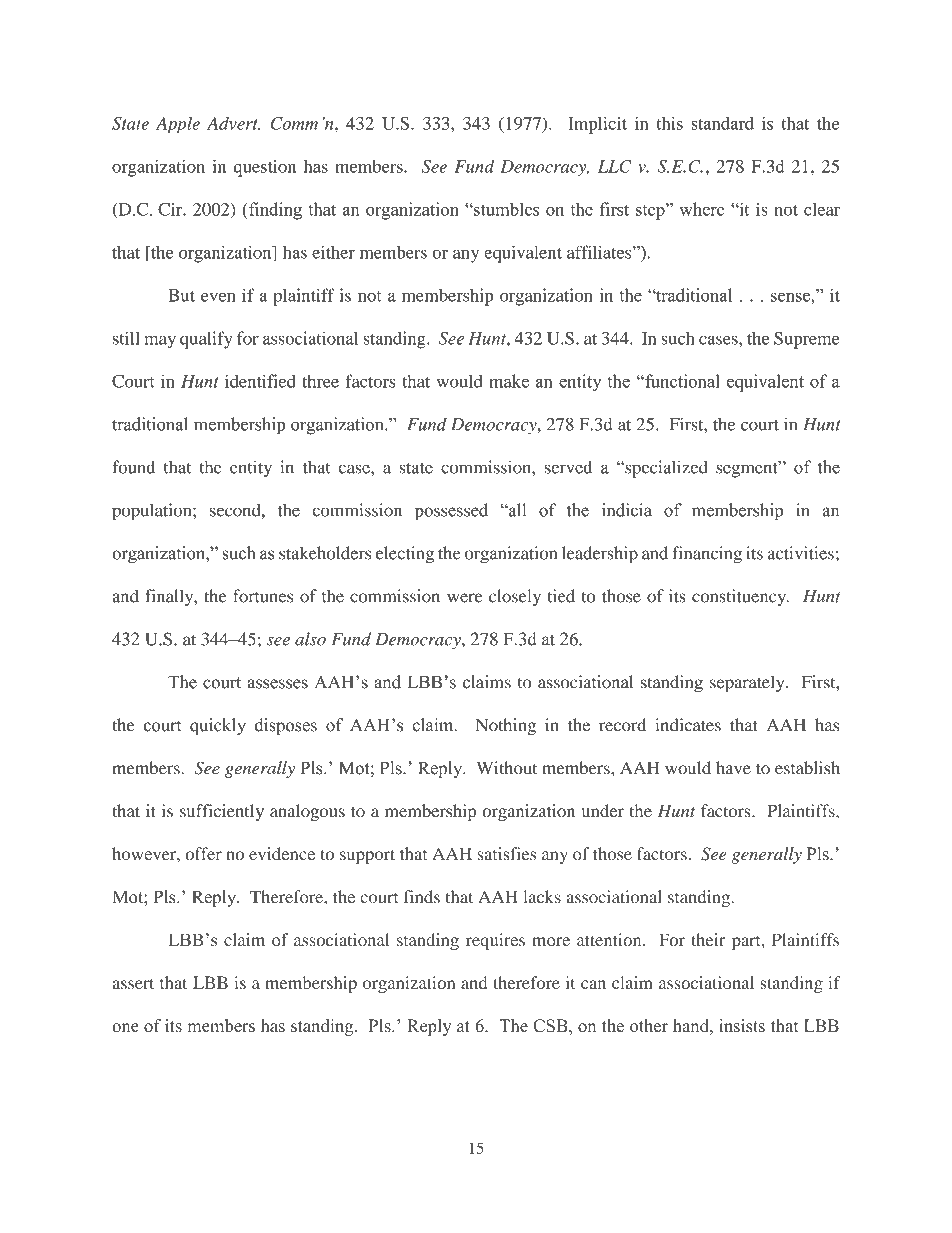  Describe the element at coordinates (178, 125) in the document. I see `Apple` at that location.
